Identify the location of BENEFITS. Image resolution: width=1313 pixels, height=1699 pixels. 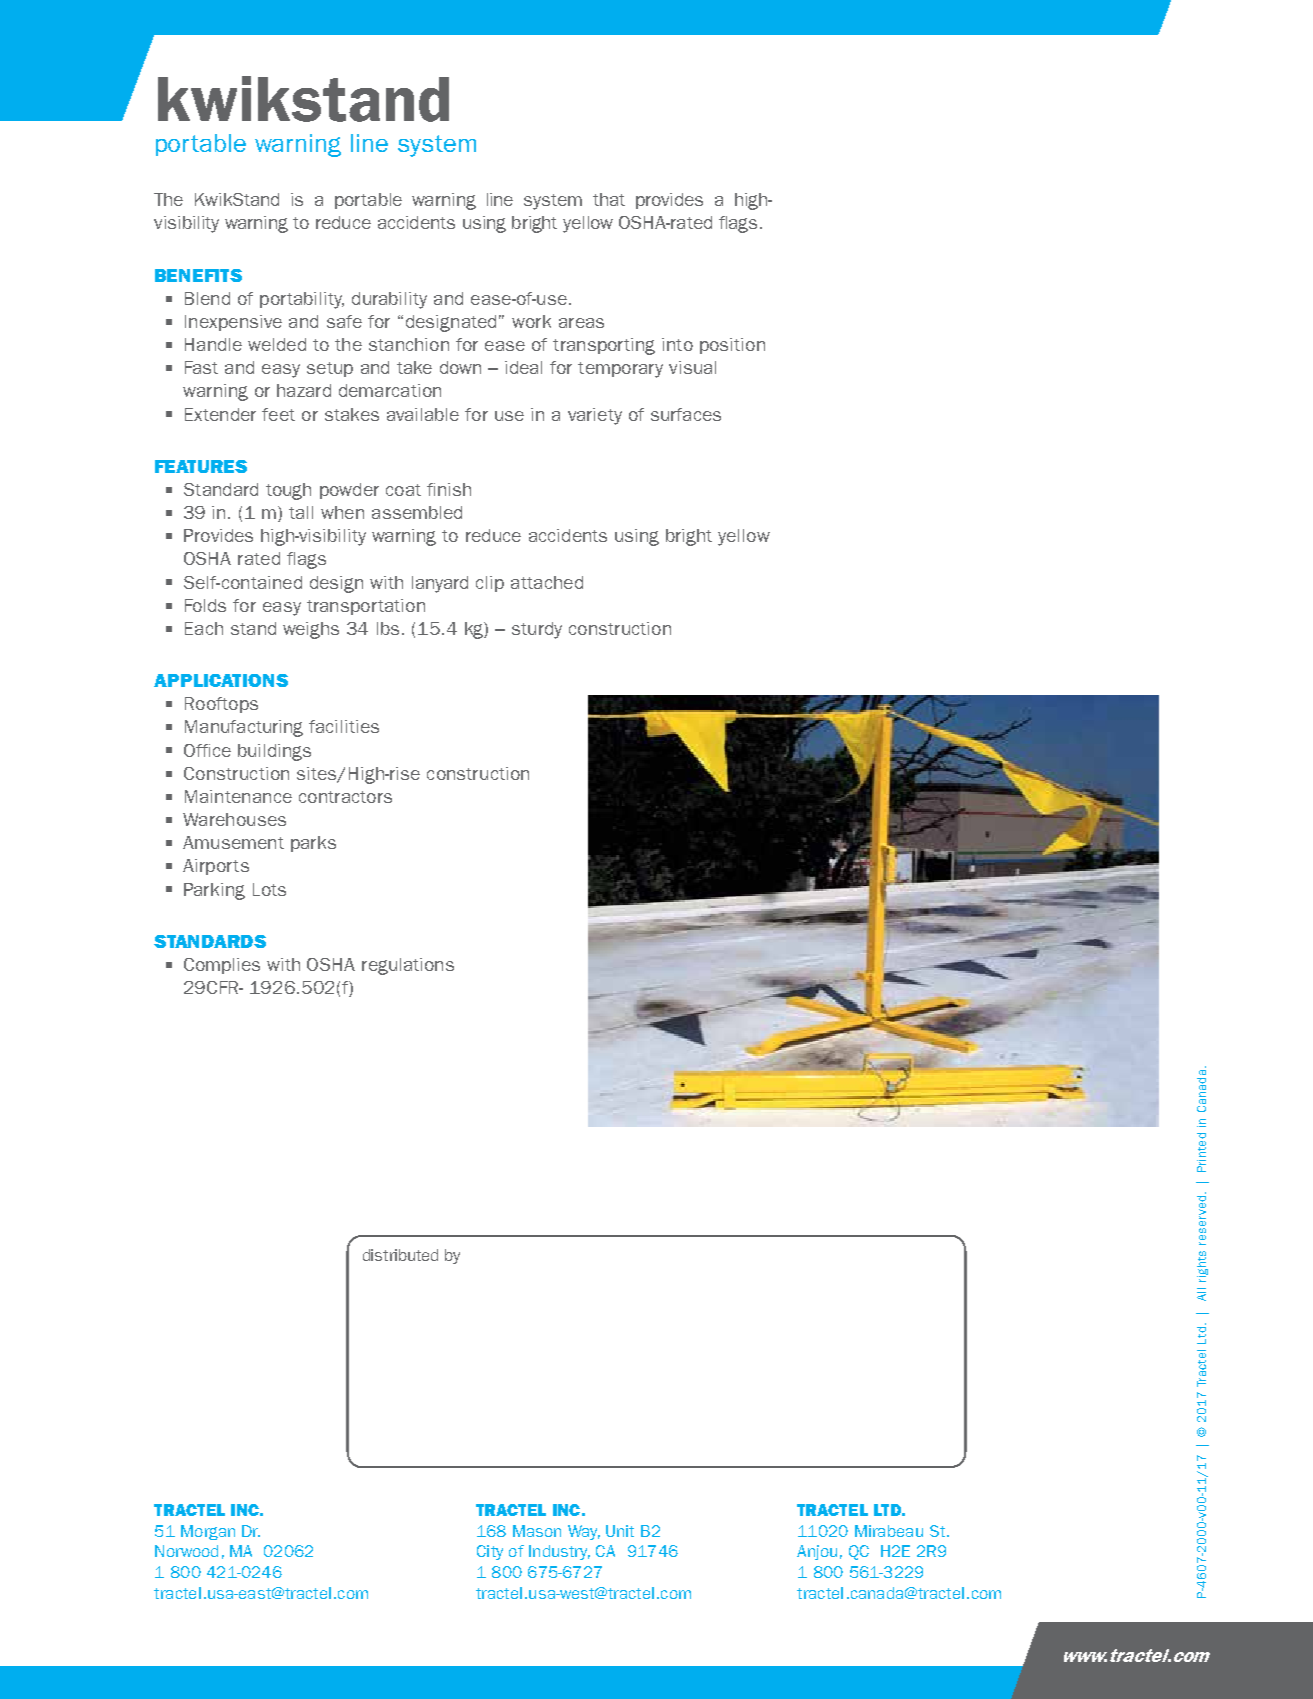
(198, 275).
